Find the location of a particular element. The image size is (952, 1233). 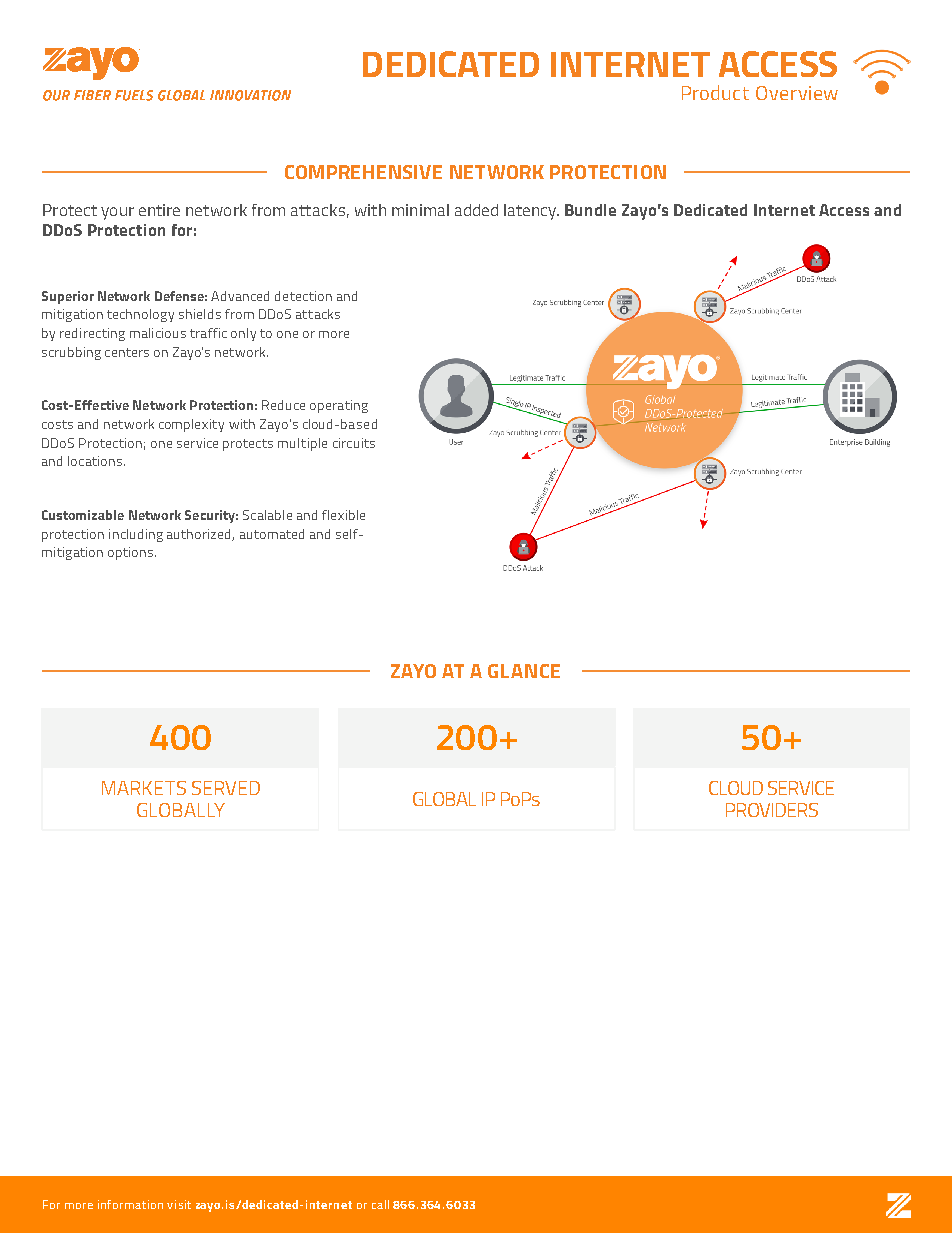

visit is located at coordinates (179, 1204).
